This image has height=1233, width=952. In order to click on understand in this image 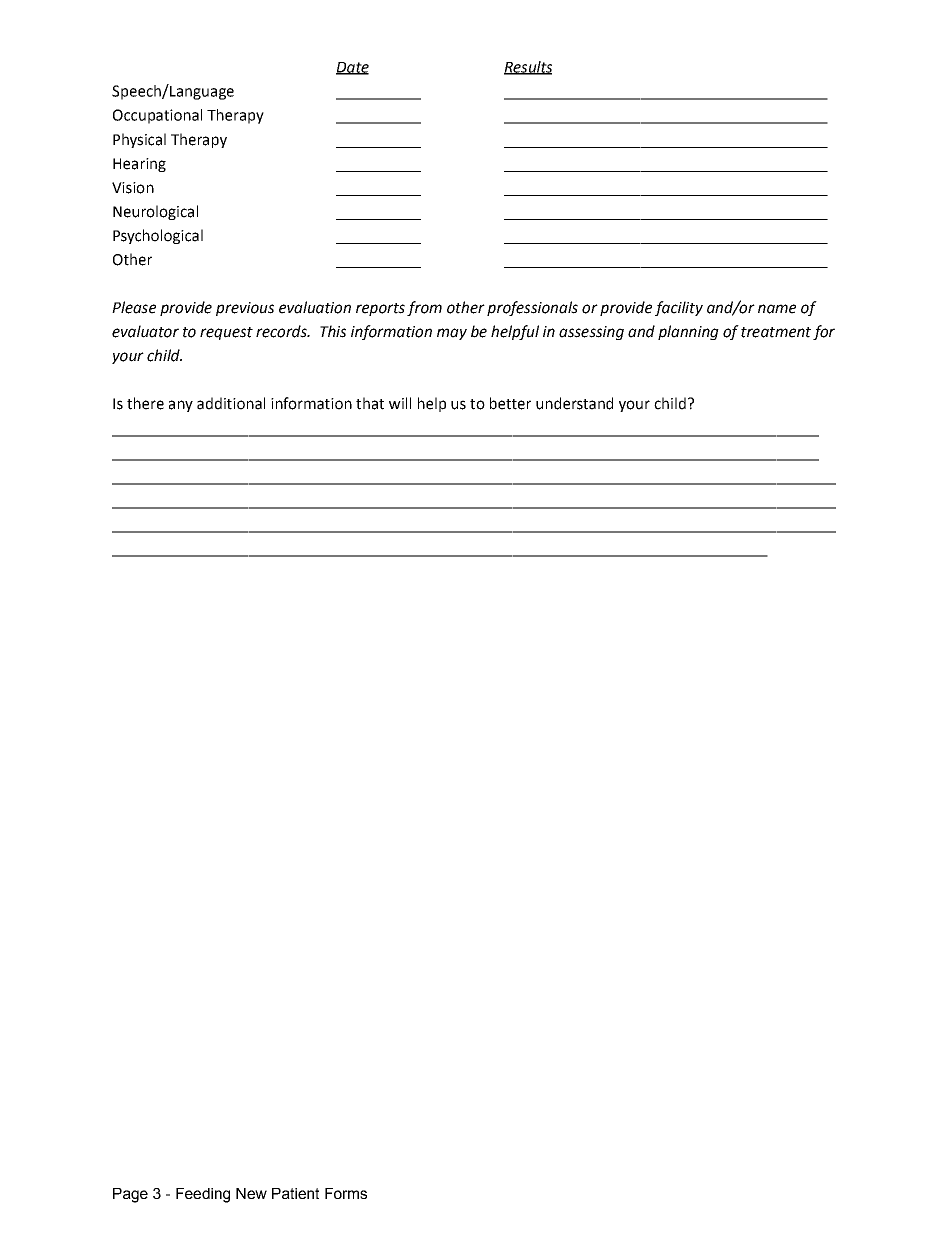, I will do `click(574, 403)`.
